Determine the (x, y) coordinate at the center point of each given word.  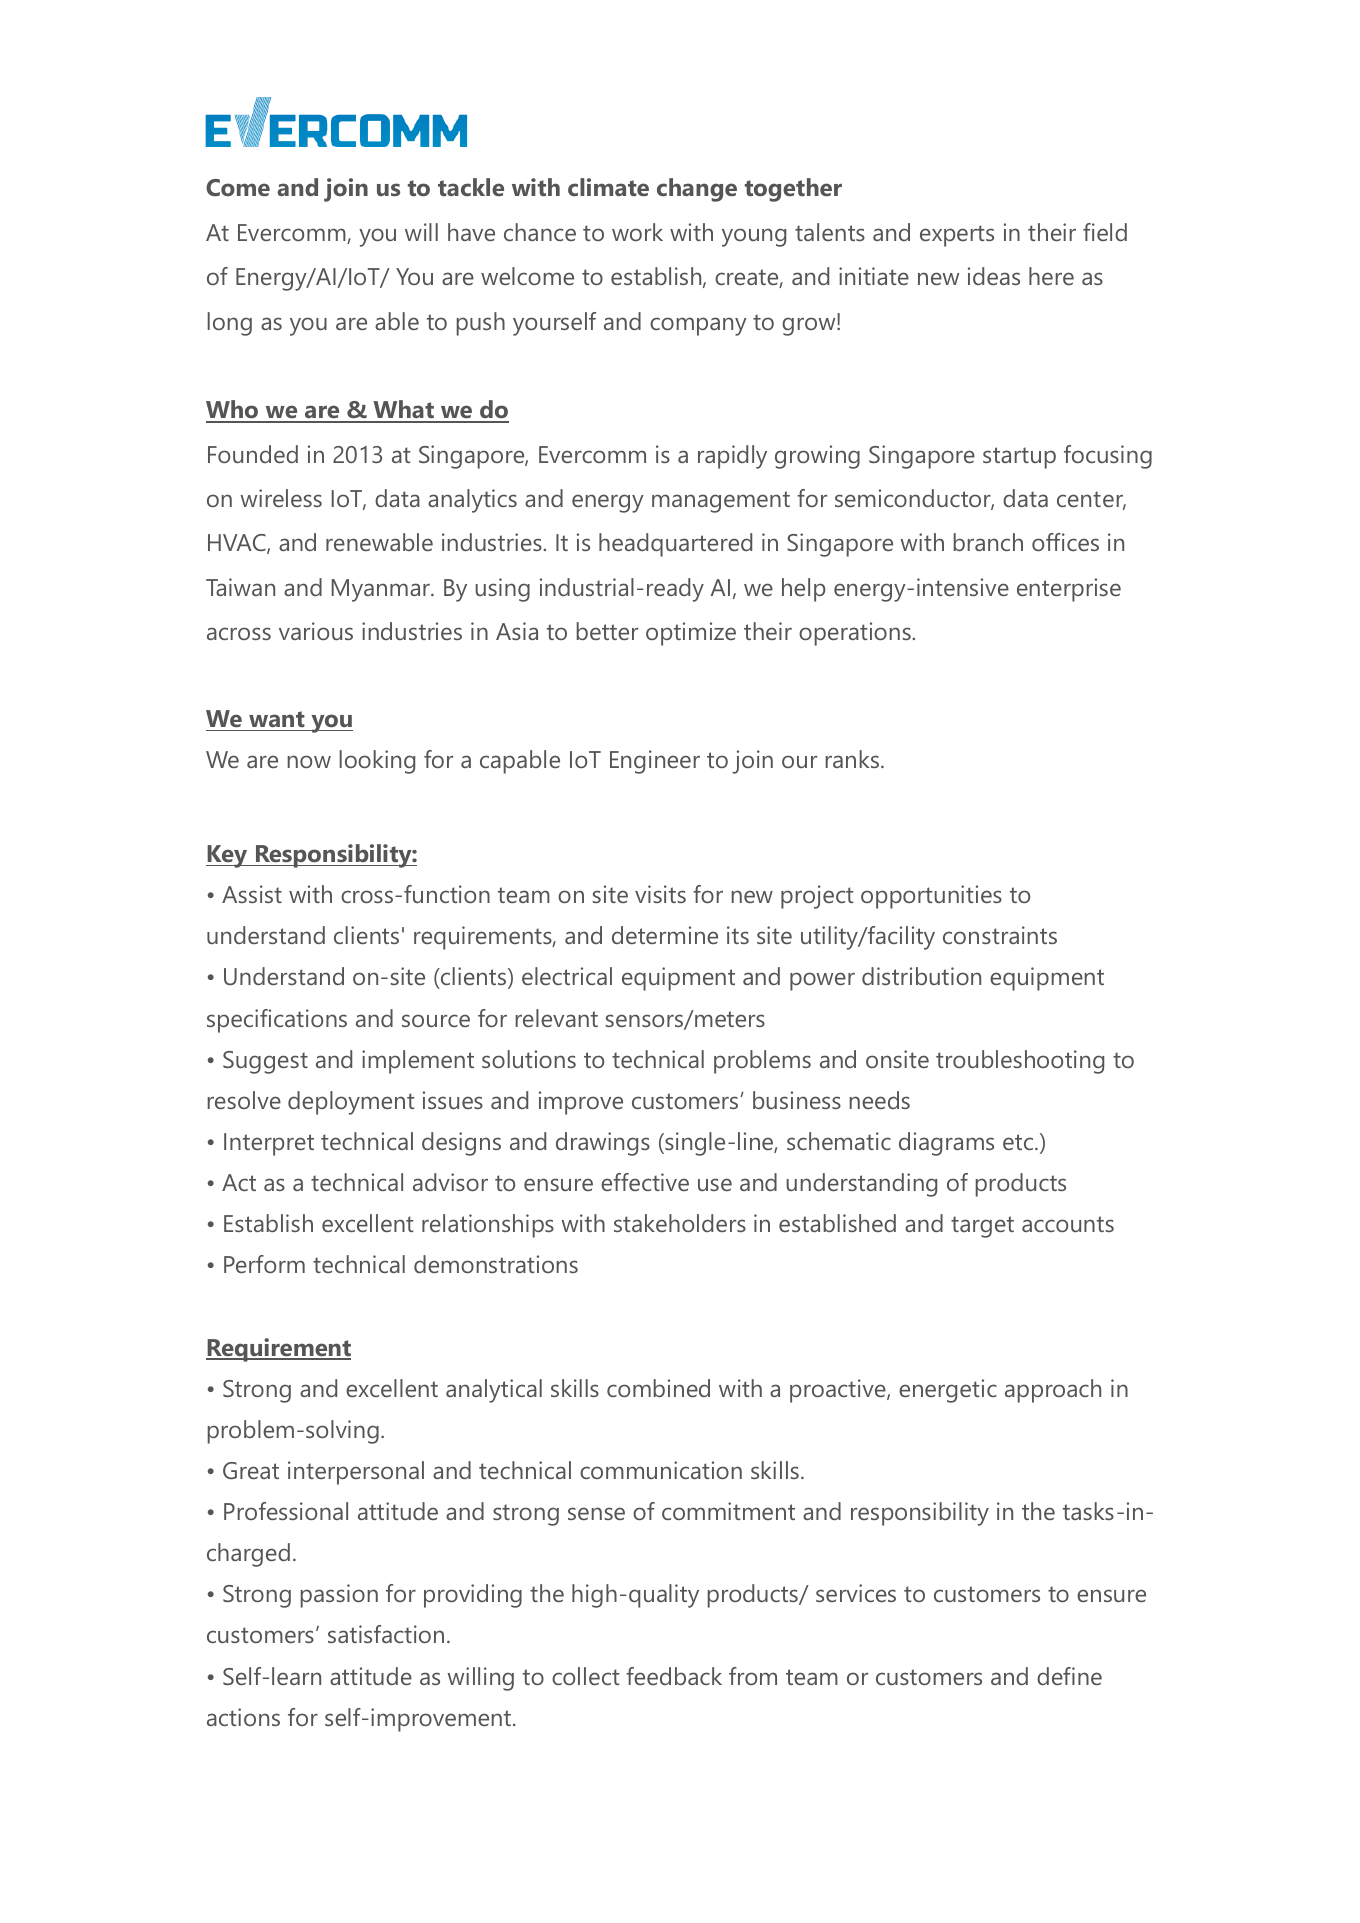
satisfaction (386, 1634)
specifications (277, 1021)
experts (957, 236)
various (316, 631)
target (982, 1227)
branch (988, 542)
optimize (691, 634)
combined (658, 1388)
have (471, 232)
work (637, 232)
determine (665, 935)
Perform (264, 1264)
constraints (1000, 935)
